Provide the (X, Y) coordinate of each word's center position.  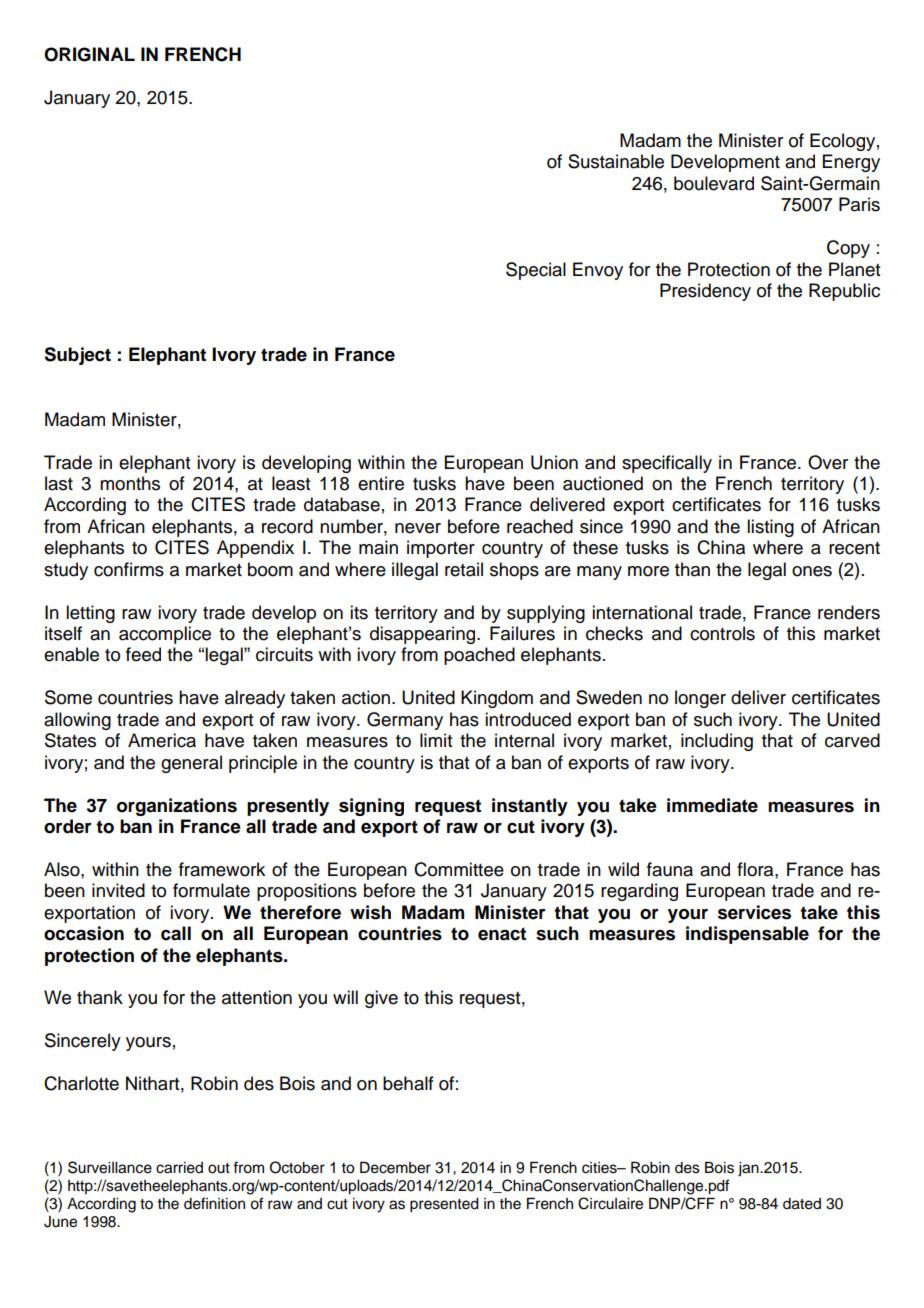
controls (722, 633)
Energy (851, 163)
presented (444, 1205)
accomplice (165, 635)
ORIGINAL (89, 54)
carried (179, 1168)
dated (802, 1204)
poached (479, 656)
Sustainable (616, 161)
